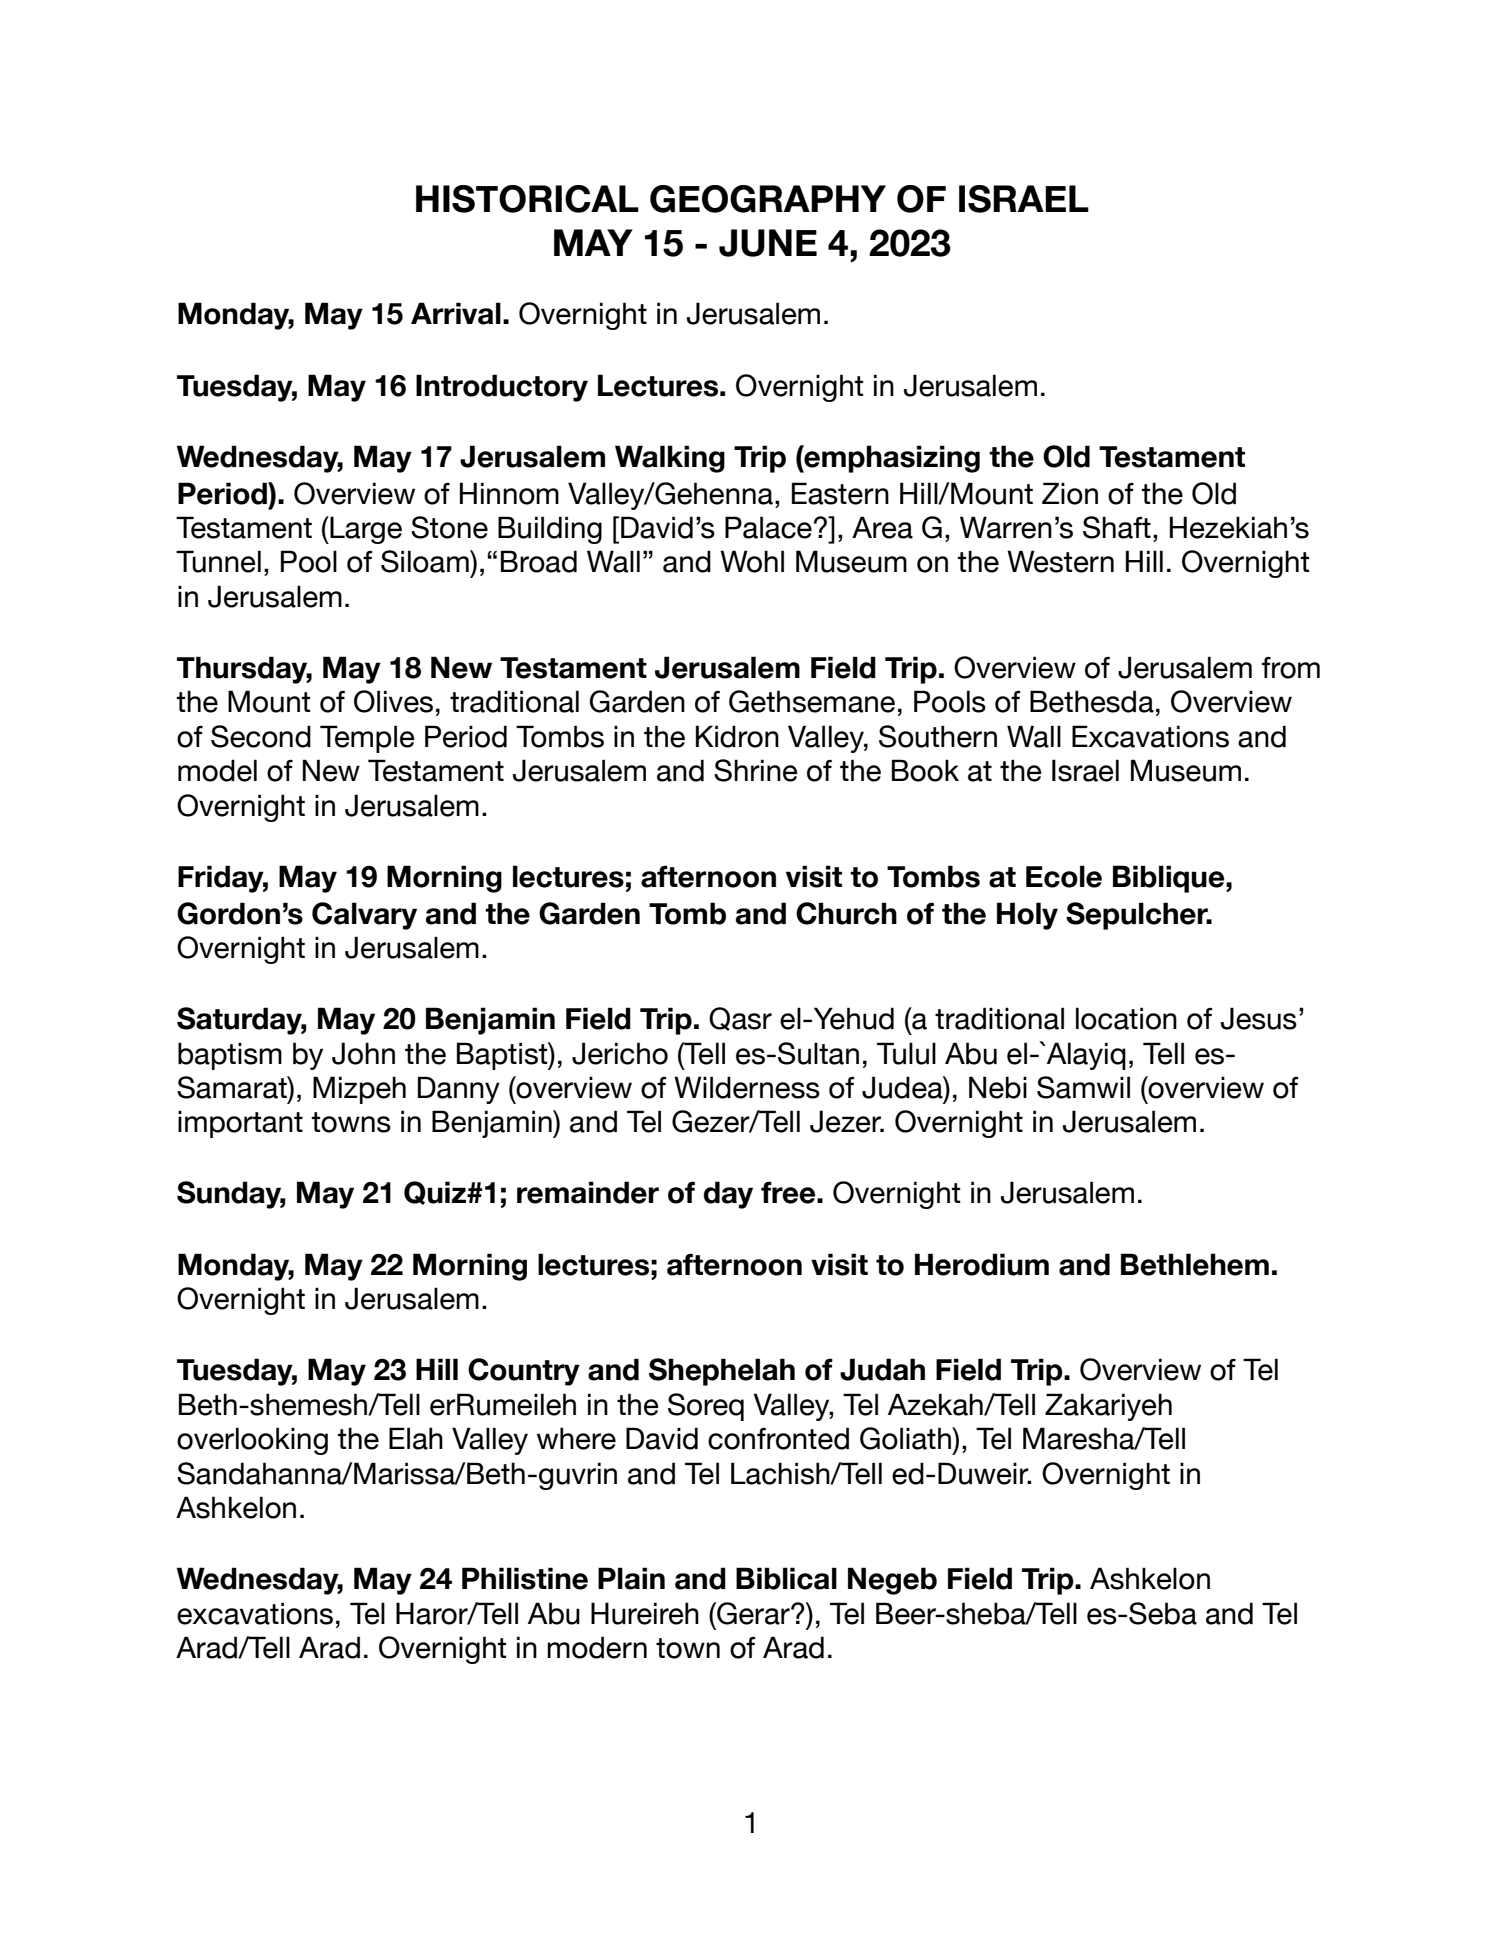 The width and height of the screenshot is (1503, 1945). What do you see at coordinates (364, 916) in the screenshot?
I see `Calvary` at bounding box center [364, 916].
